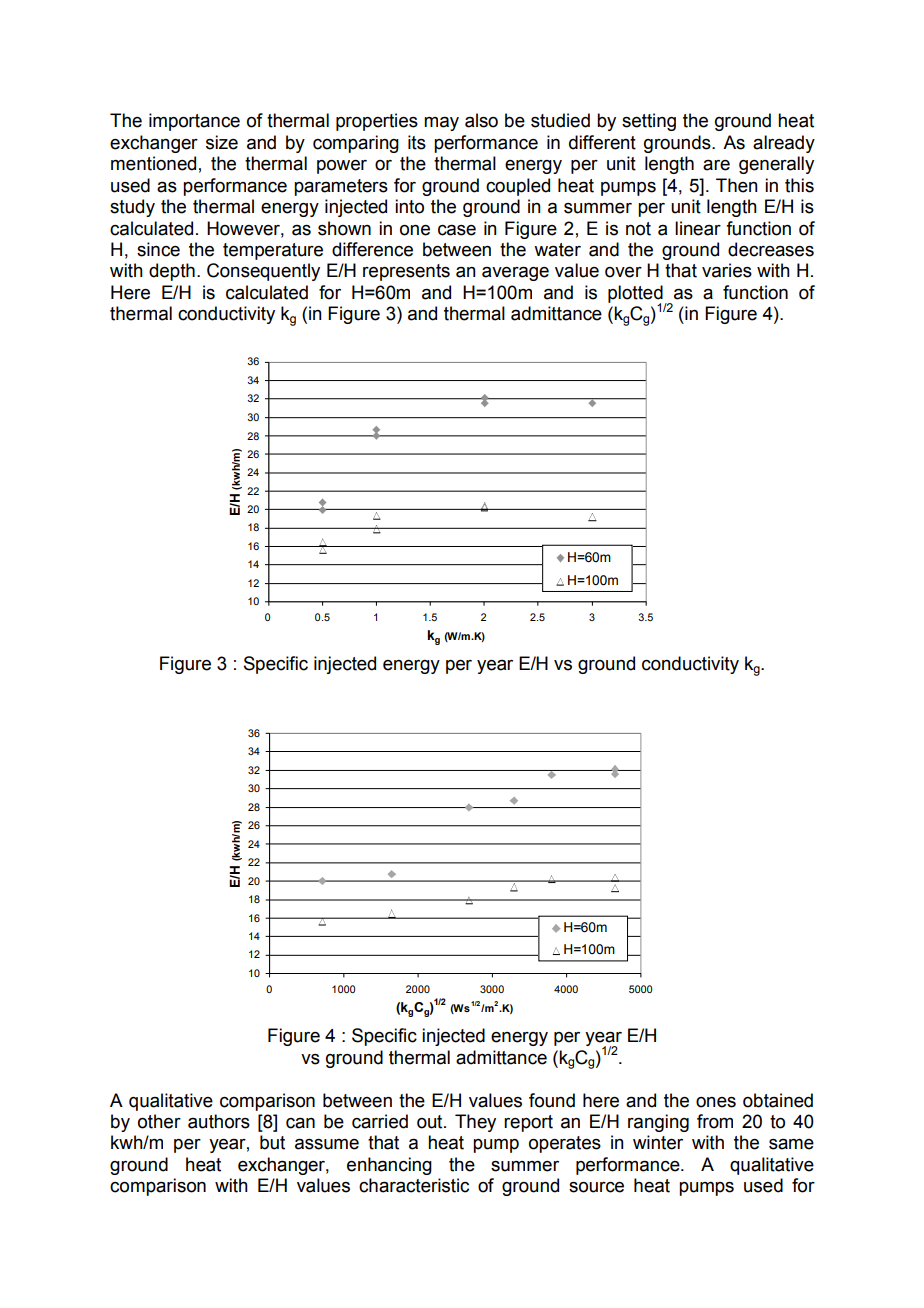 The image size is (924, 1308). What do you see at coordinates (222, 142) in the screenshot?
I see `size` at bounding box center [222, 142].
